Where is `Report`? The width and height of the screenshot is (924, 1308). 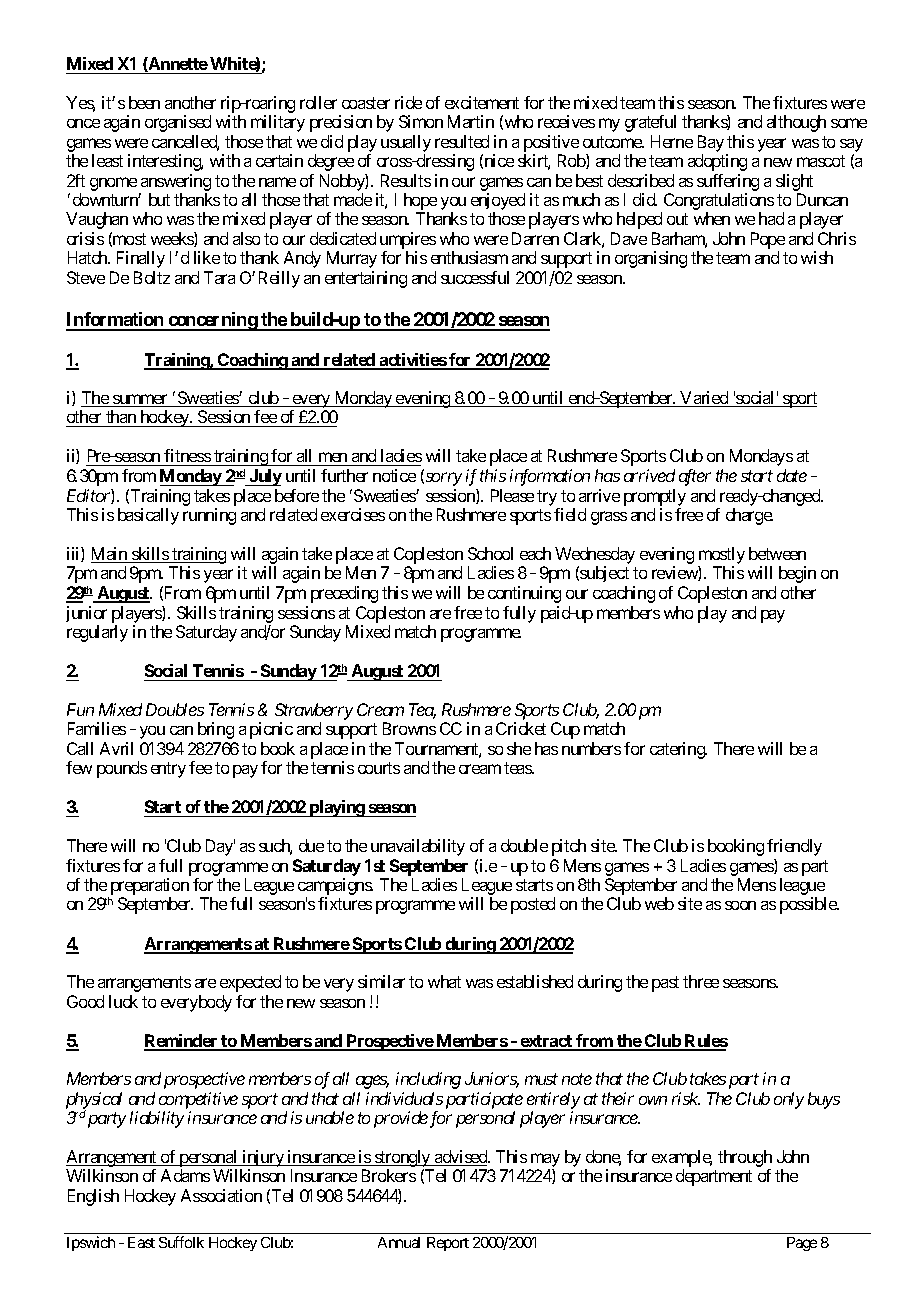
Report is located at coordinates (448, 1244).
